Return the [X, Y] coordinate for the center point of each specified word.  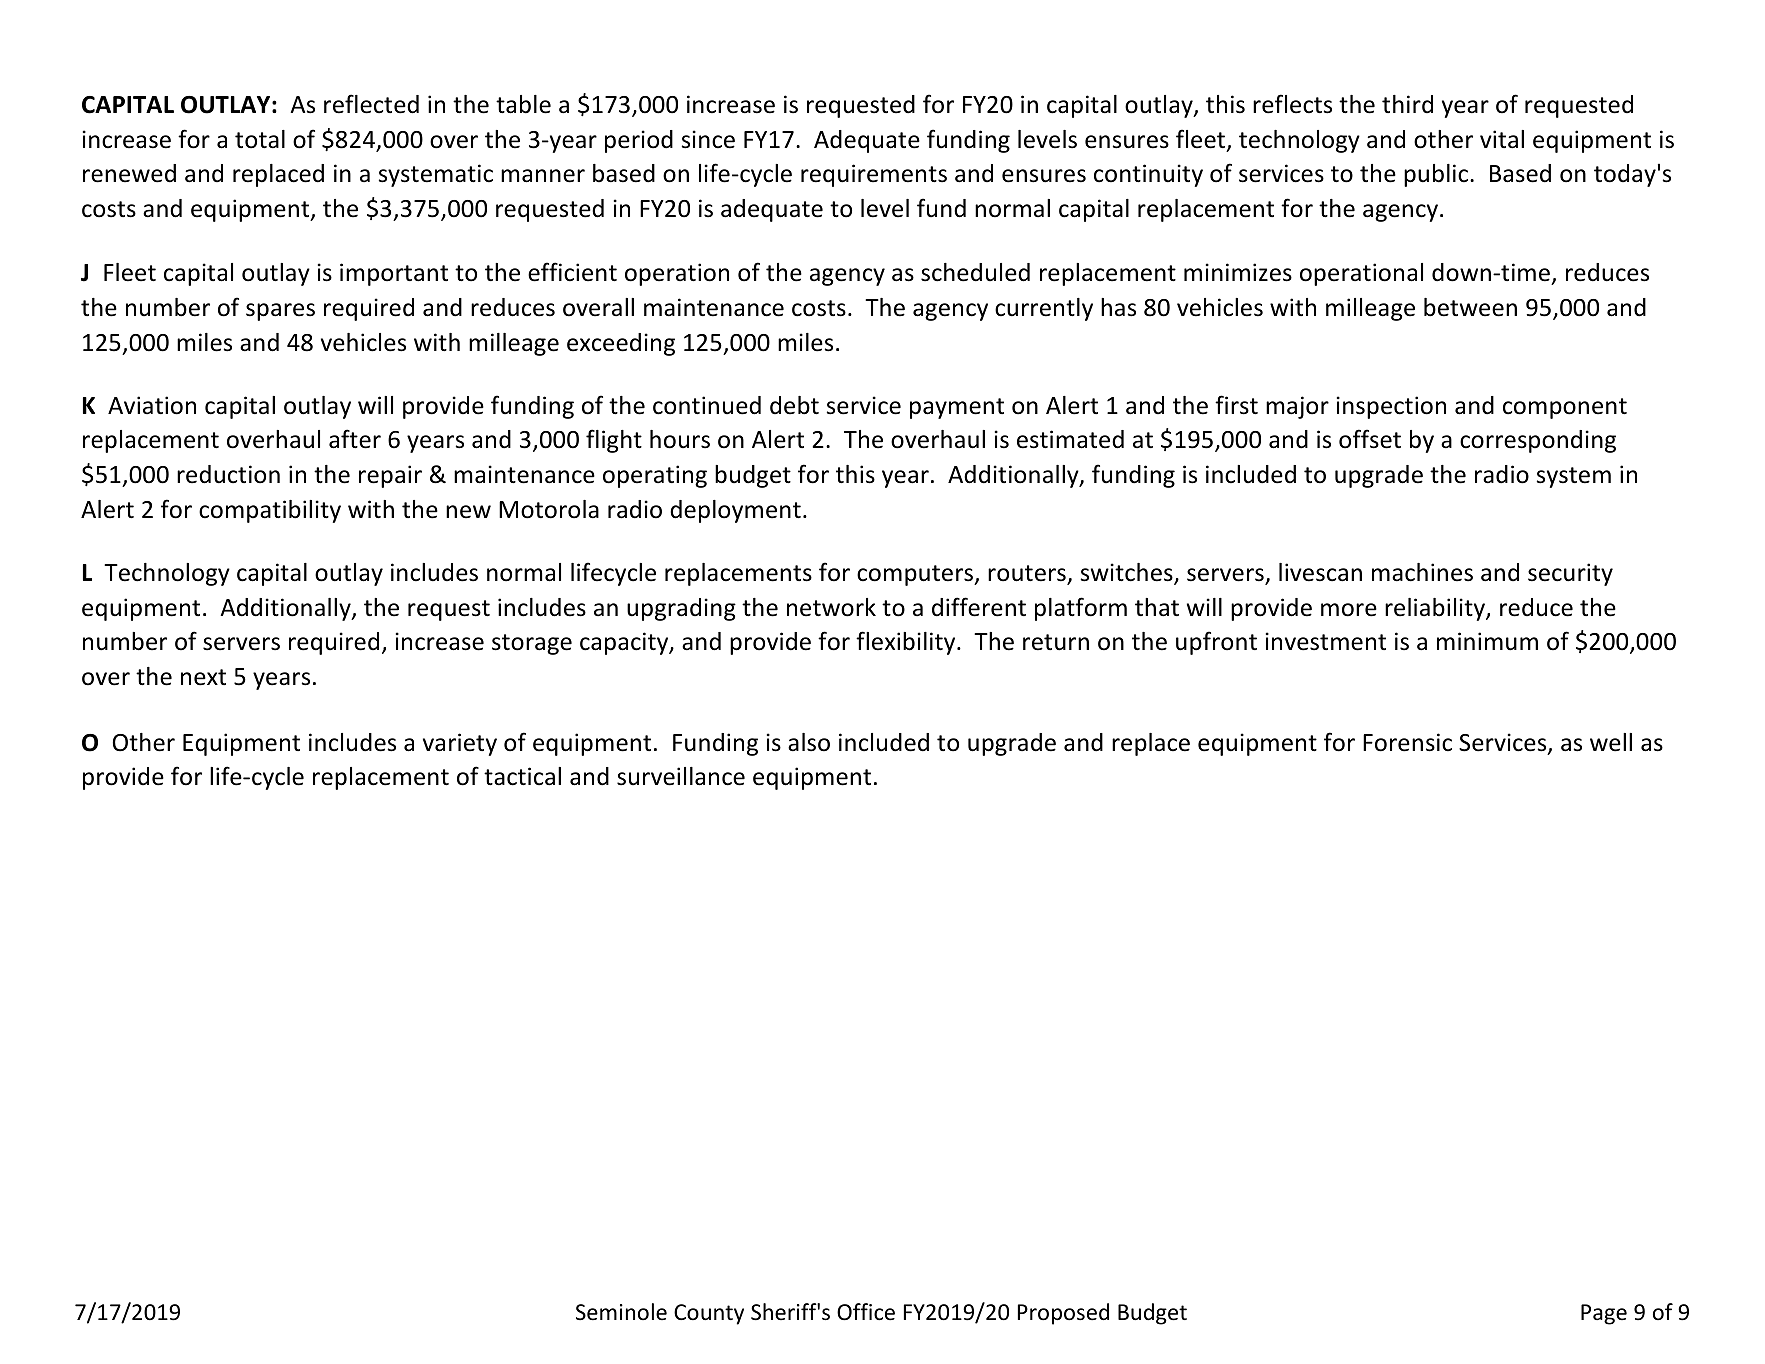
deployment [735, 511]
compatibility [270, 511]
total [260, 139]
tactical [522, 776]
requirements [874, 175]
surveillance [681, 776]
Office [866, 1312]
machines [1422, 572]
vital [1502, 139]
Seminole [621, 1312]
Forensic [1407, 742]
